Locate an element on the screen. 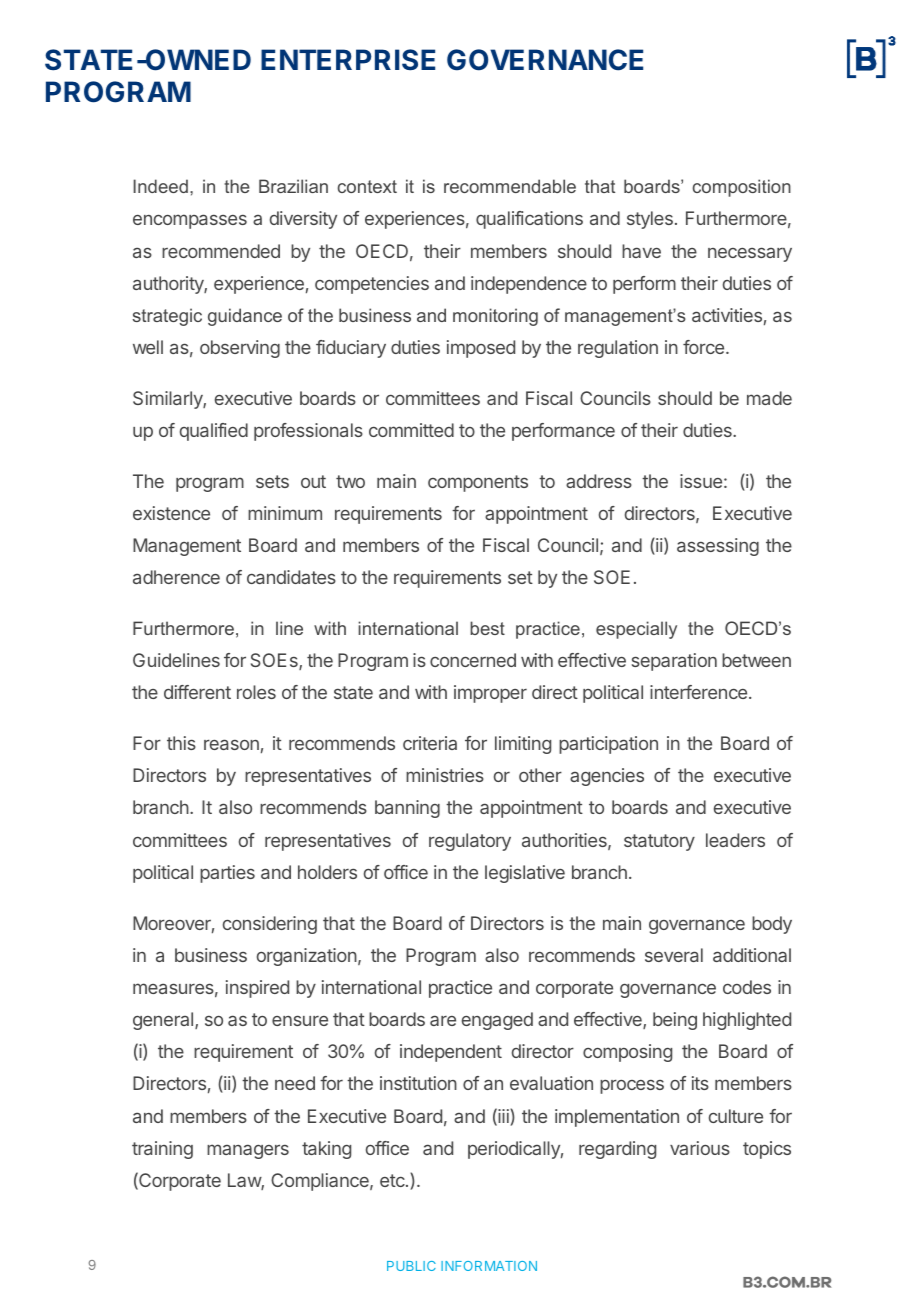  composition is located at coordinates (742, 188).
